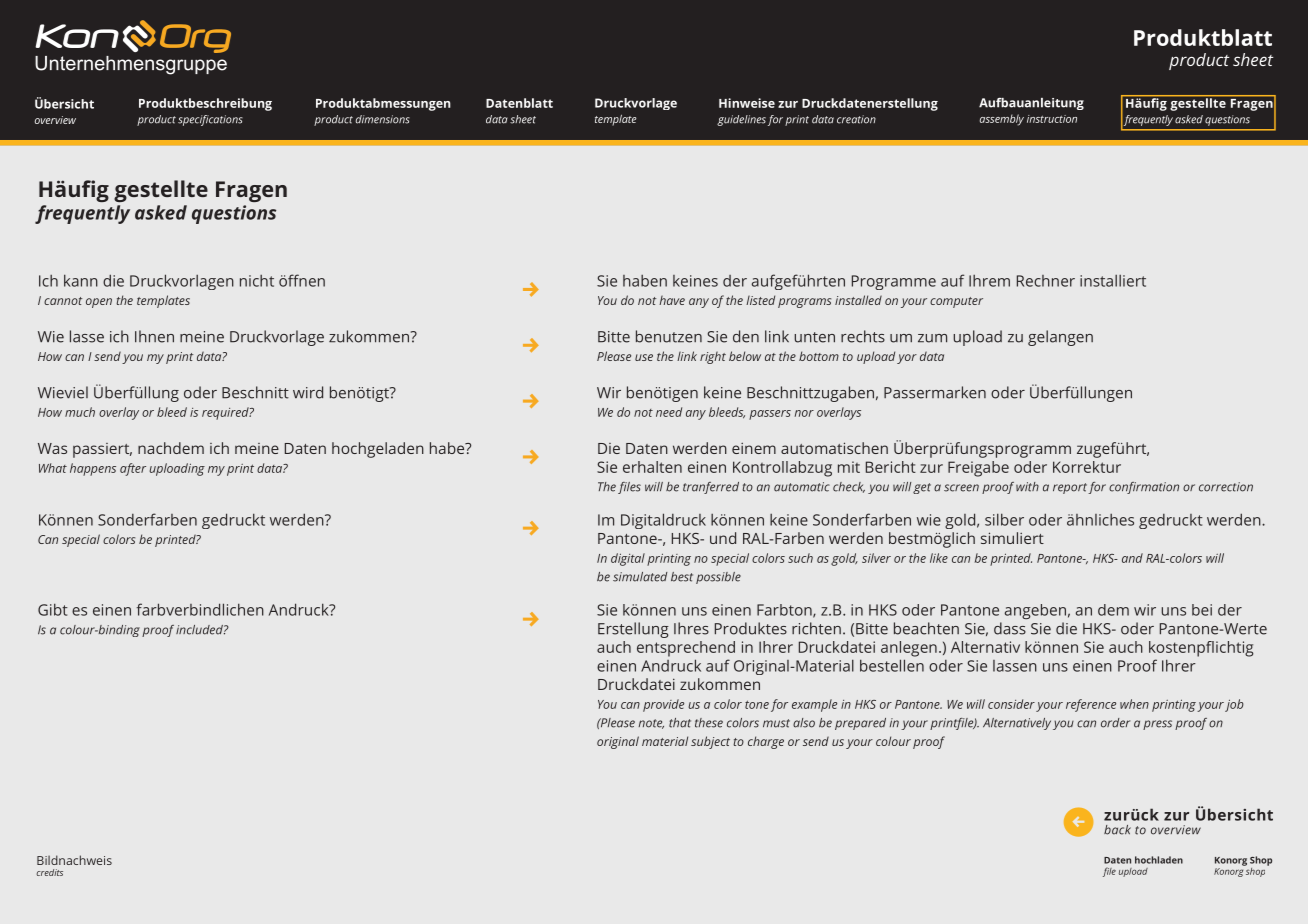 The image size is (1308, 924). What do you see at coordinates (1046, 281) in the page?
I see `Rechner` at bounding box center [1046, 281].
